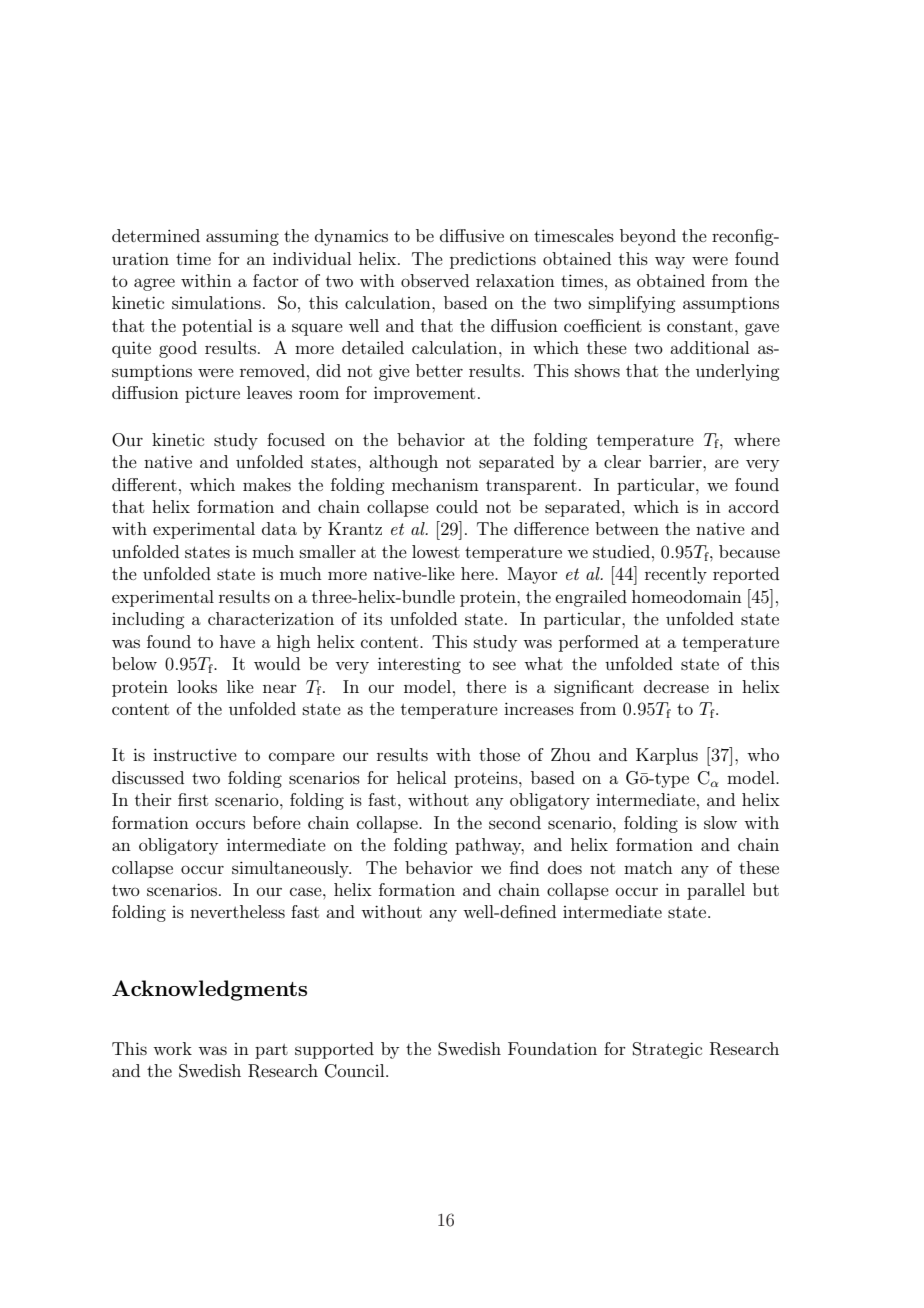 The width and height of the screenshot is (924, 1308). I want to click on data, so click(279, 528).
